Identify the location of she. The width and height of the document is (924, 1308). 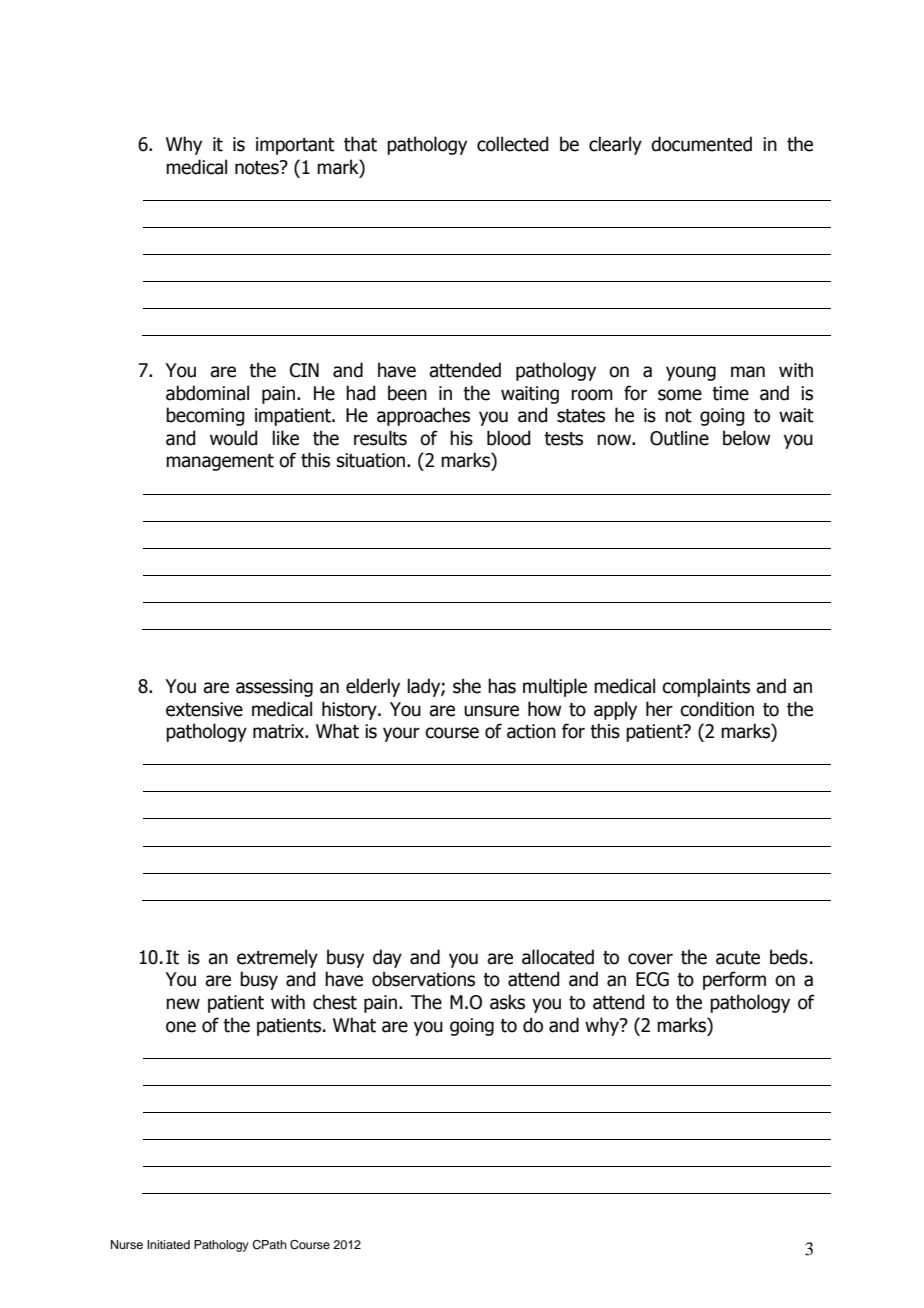
(467, 686).
